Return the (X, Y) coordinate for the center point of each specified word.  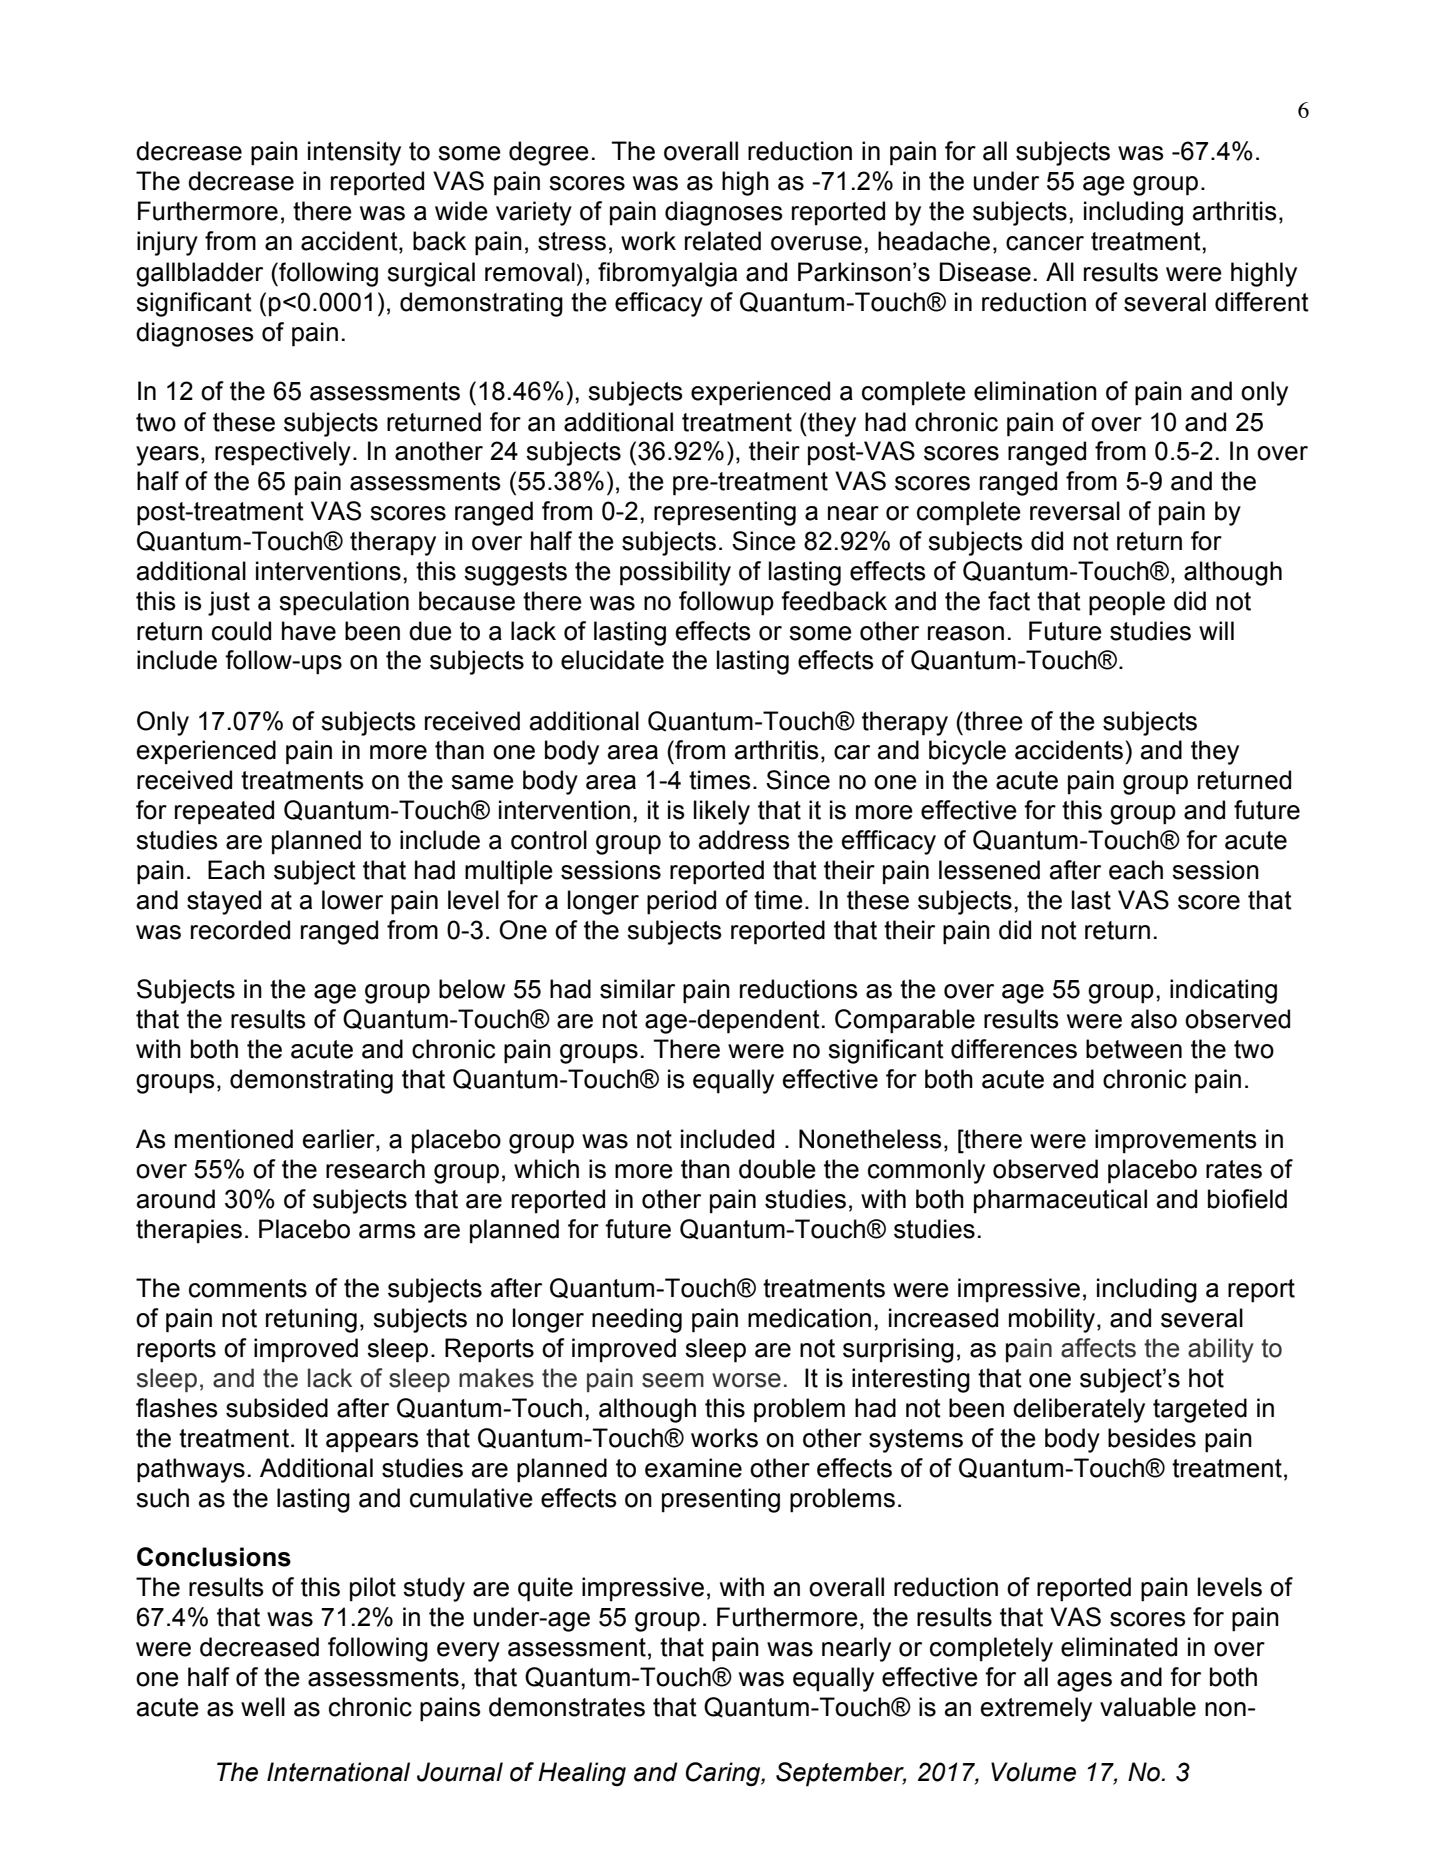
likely (722, 812)
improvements (1176, 1141)
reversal (1075, 511)
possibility (675, 573)
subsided (277, 1408)
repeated (224, 812)
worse (746, 1380)
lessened (989, 870)
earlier (340, 1140)
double (777, 1169)
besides (1152, 1438)
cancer (1045, 243)
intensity (354, 153)
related (723, 241)
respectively (283, 453)
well (263, 1707)
